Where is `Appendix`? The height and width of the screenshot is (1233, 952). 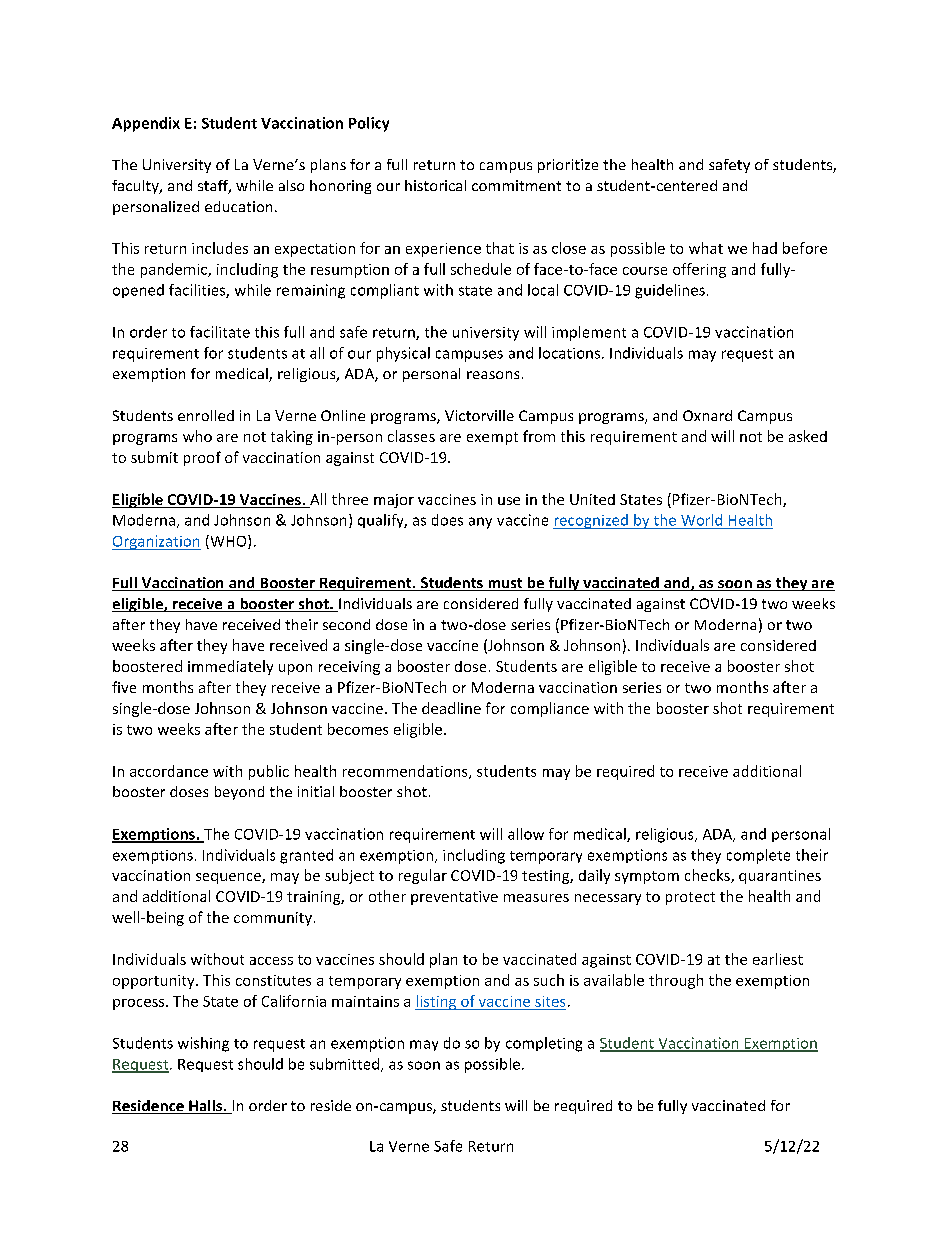 Appendix is located at coordinates (146, 124).
